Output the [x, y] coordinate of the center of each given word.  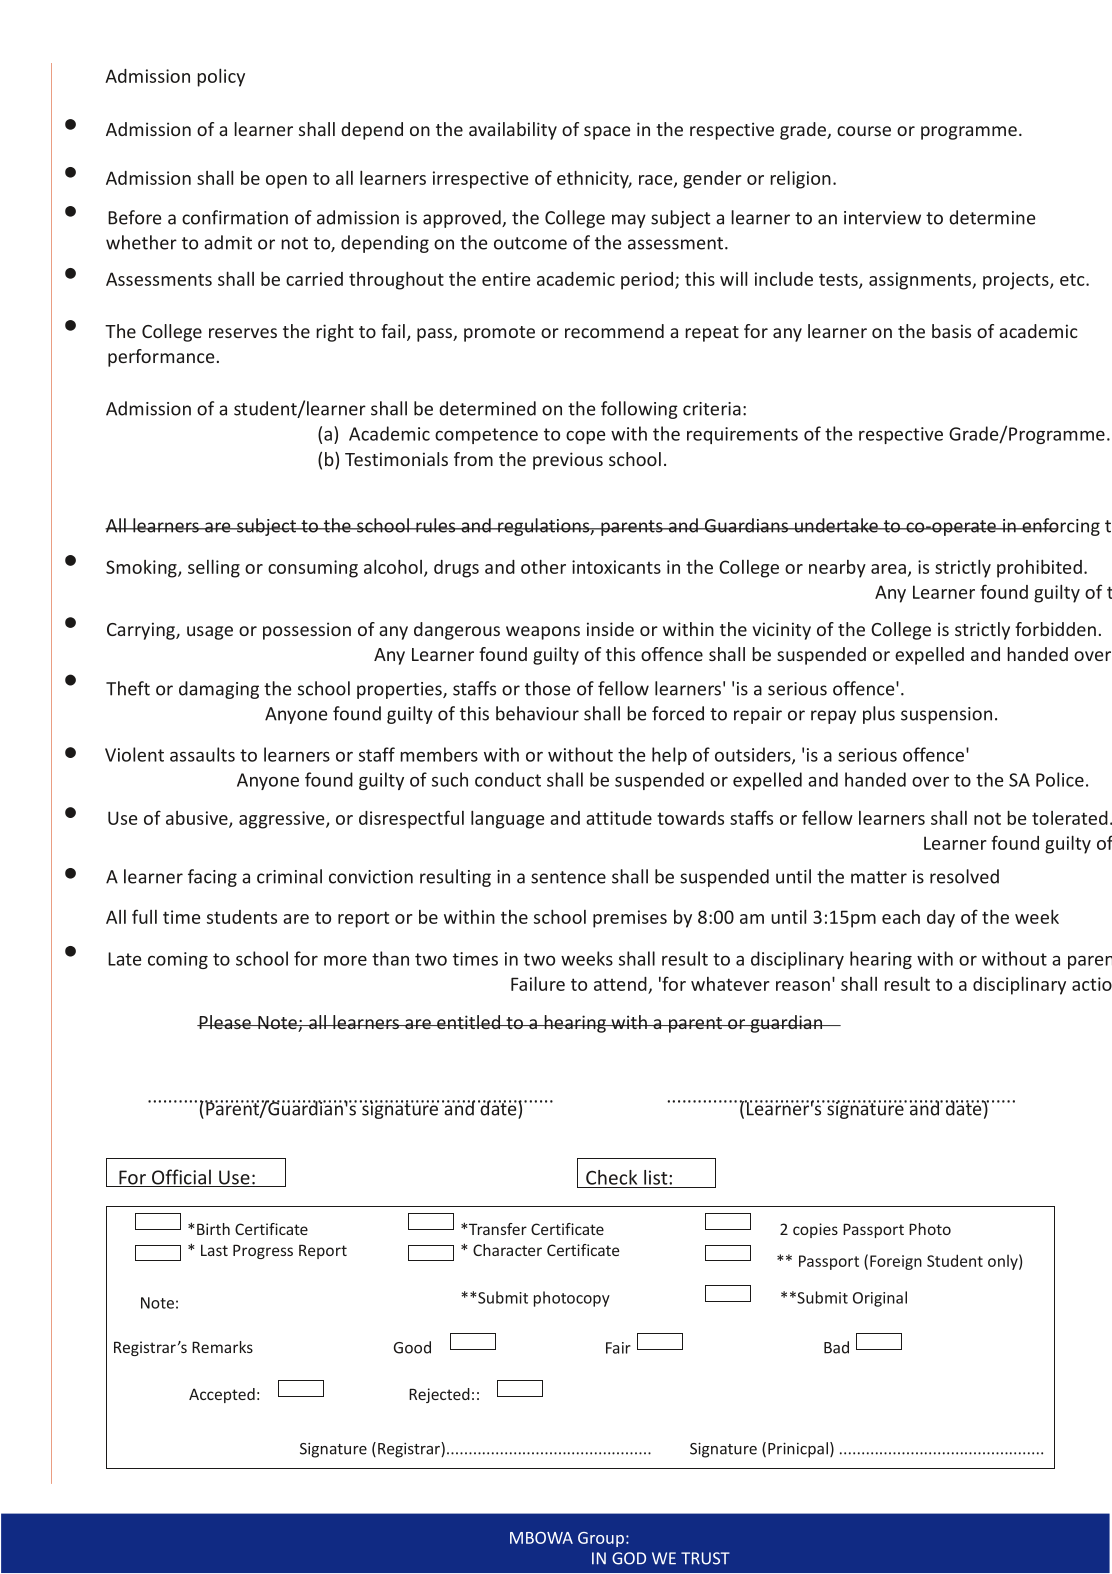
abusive [198, 819]
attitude [619, 818]
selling [214, 568]
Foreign [896, 1262]
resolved [964, 876]
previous [568, 461]
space [607, 133]
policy [221, 77]
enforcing [1060, 527]
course [864, 131]
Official [181, 1178]
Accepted [222, 1395]
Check [611, 1177]
